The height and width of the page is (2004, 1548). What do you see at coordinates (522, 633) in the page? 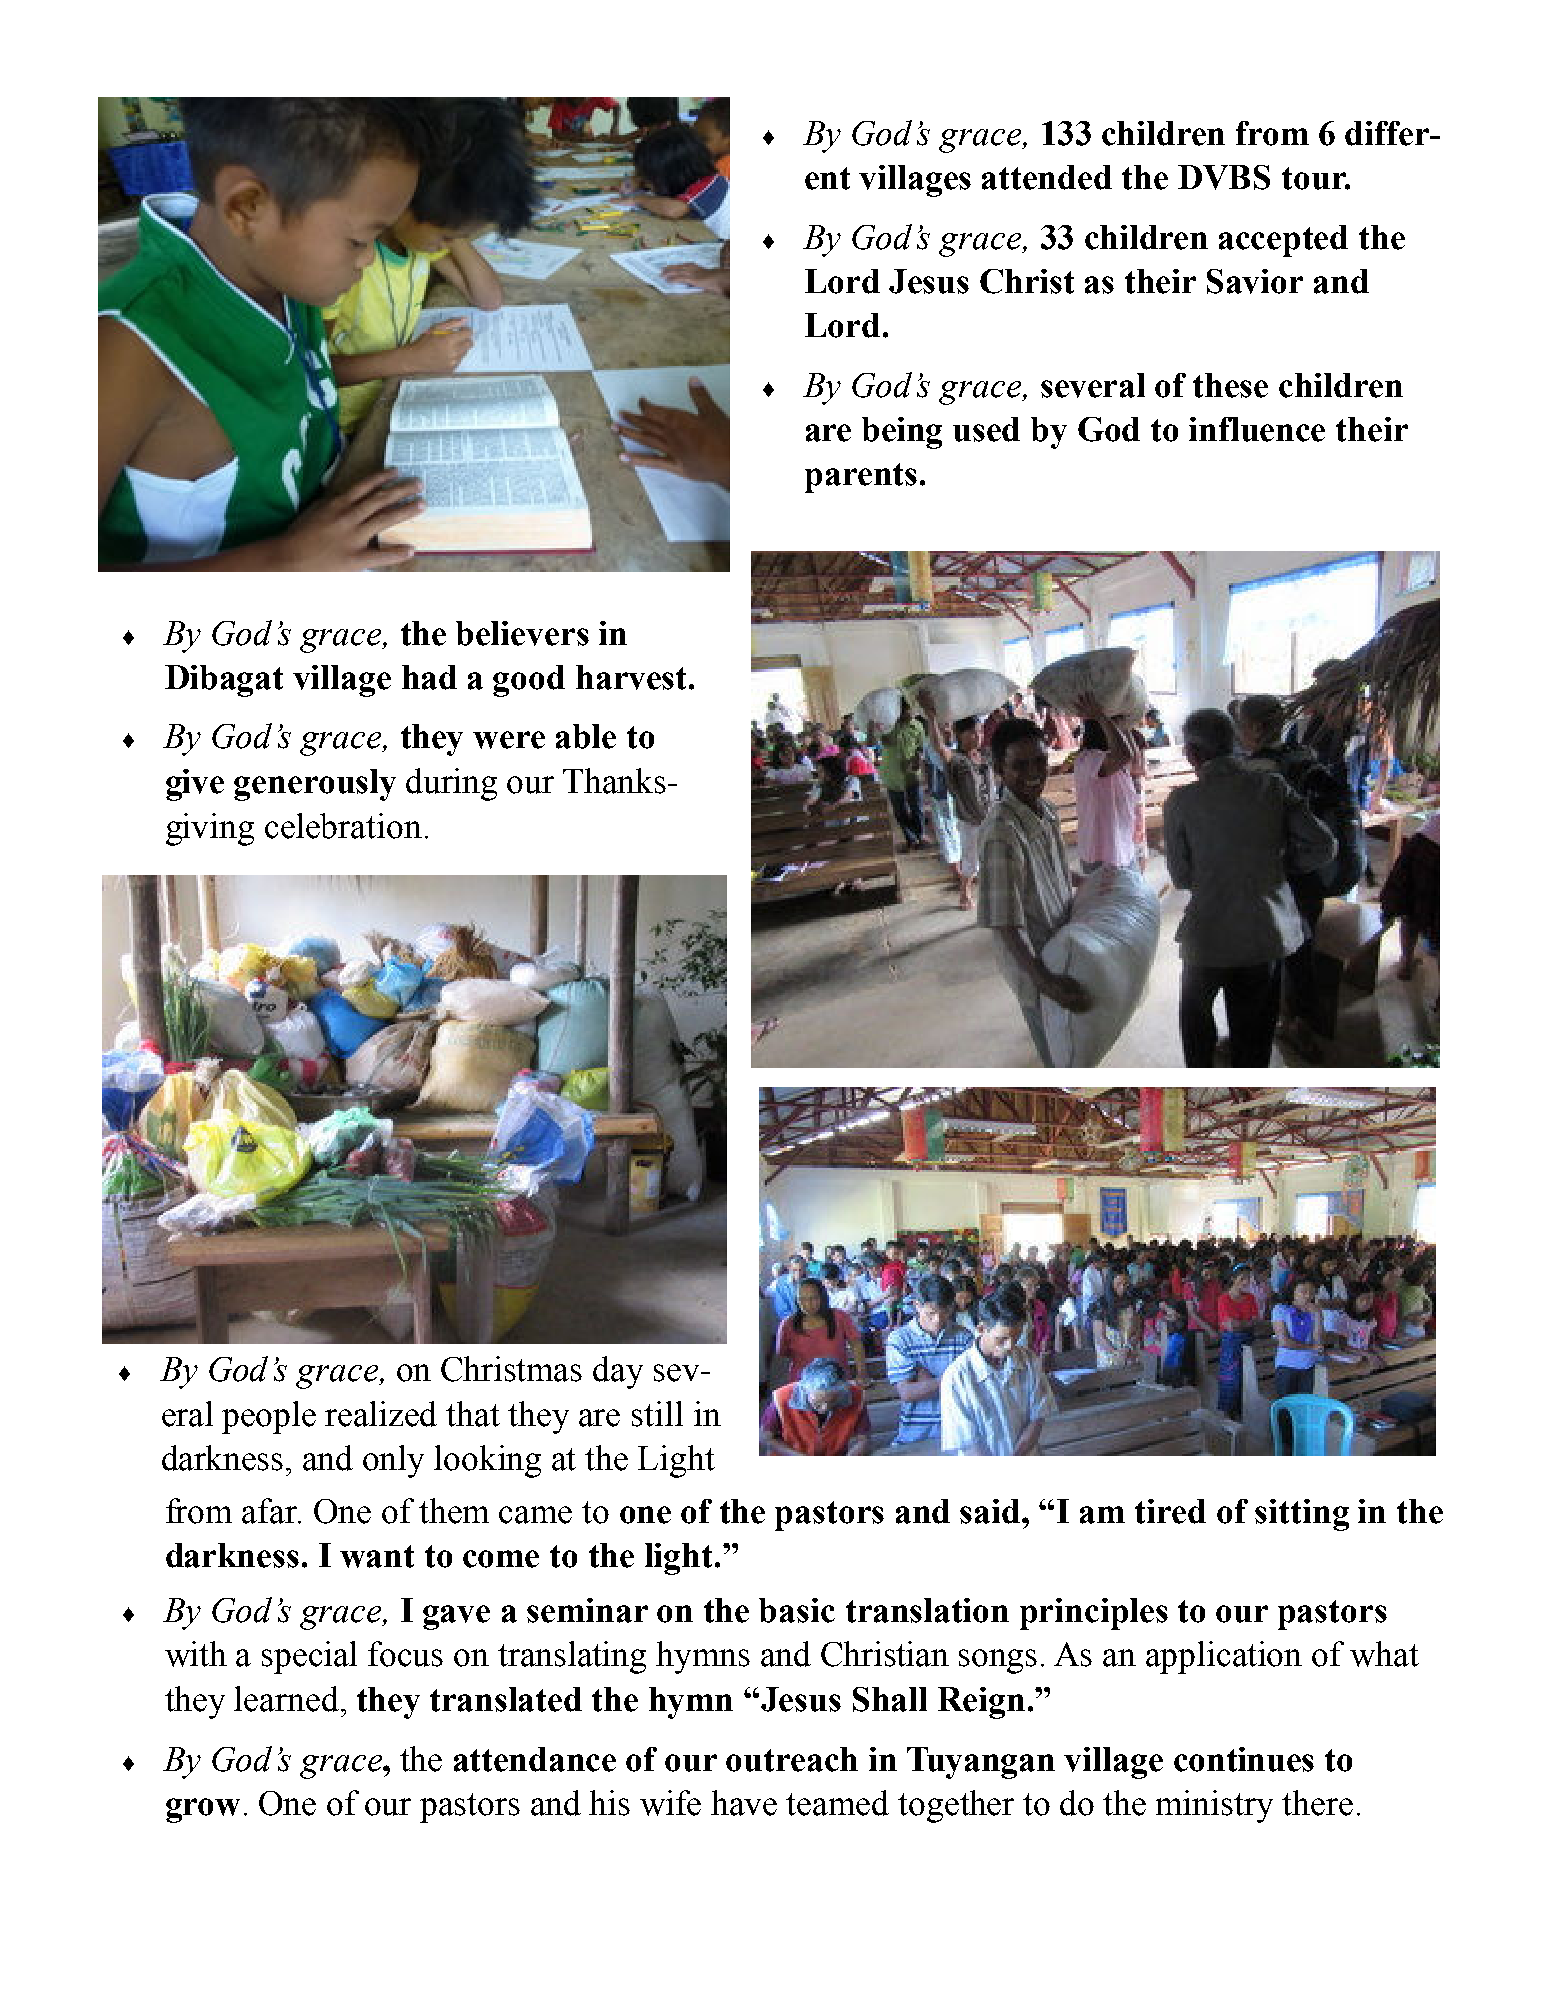
I see `believers` at bounding box center [522, 633].
